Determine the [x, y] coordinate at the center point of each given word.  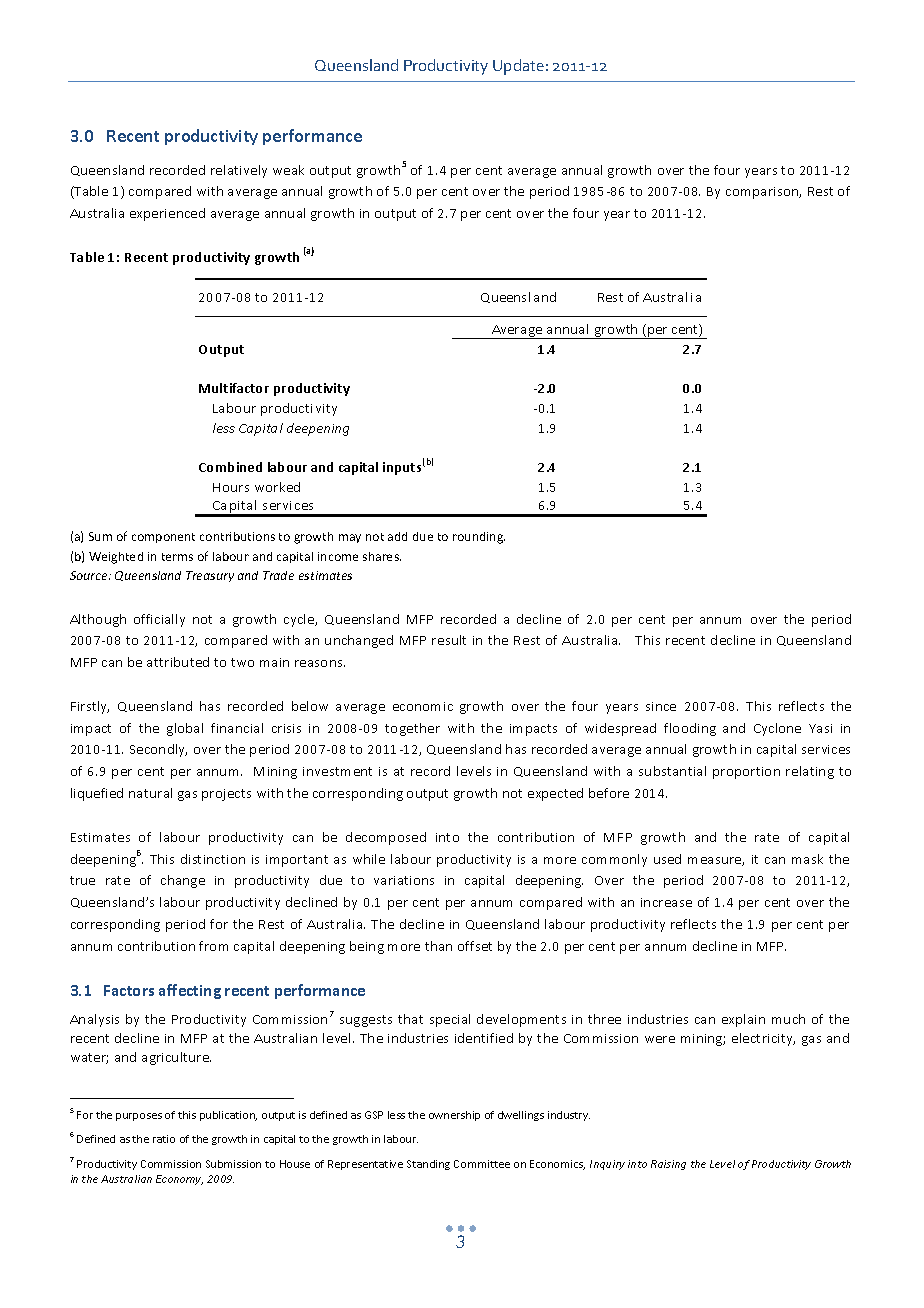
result [449, 640]
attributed [178, 662]
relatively [239, 171]
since [661, 706]
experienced [167, 214]
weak [288, 170]
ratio [164, 1139]
